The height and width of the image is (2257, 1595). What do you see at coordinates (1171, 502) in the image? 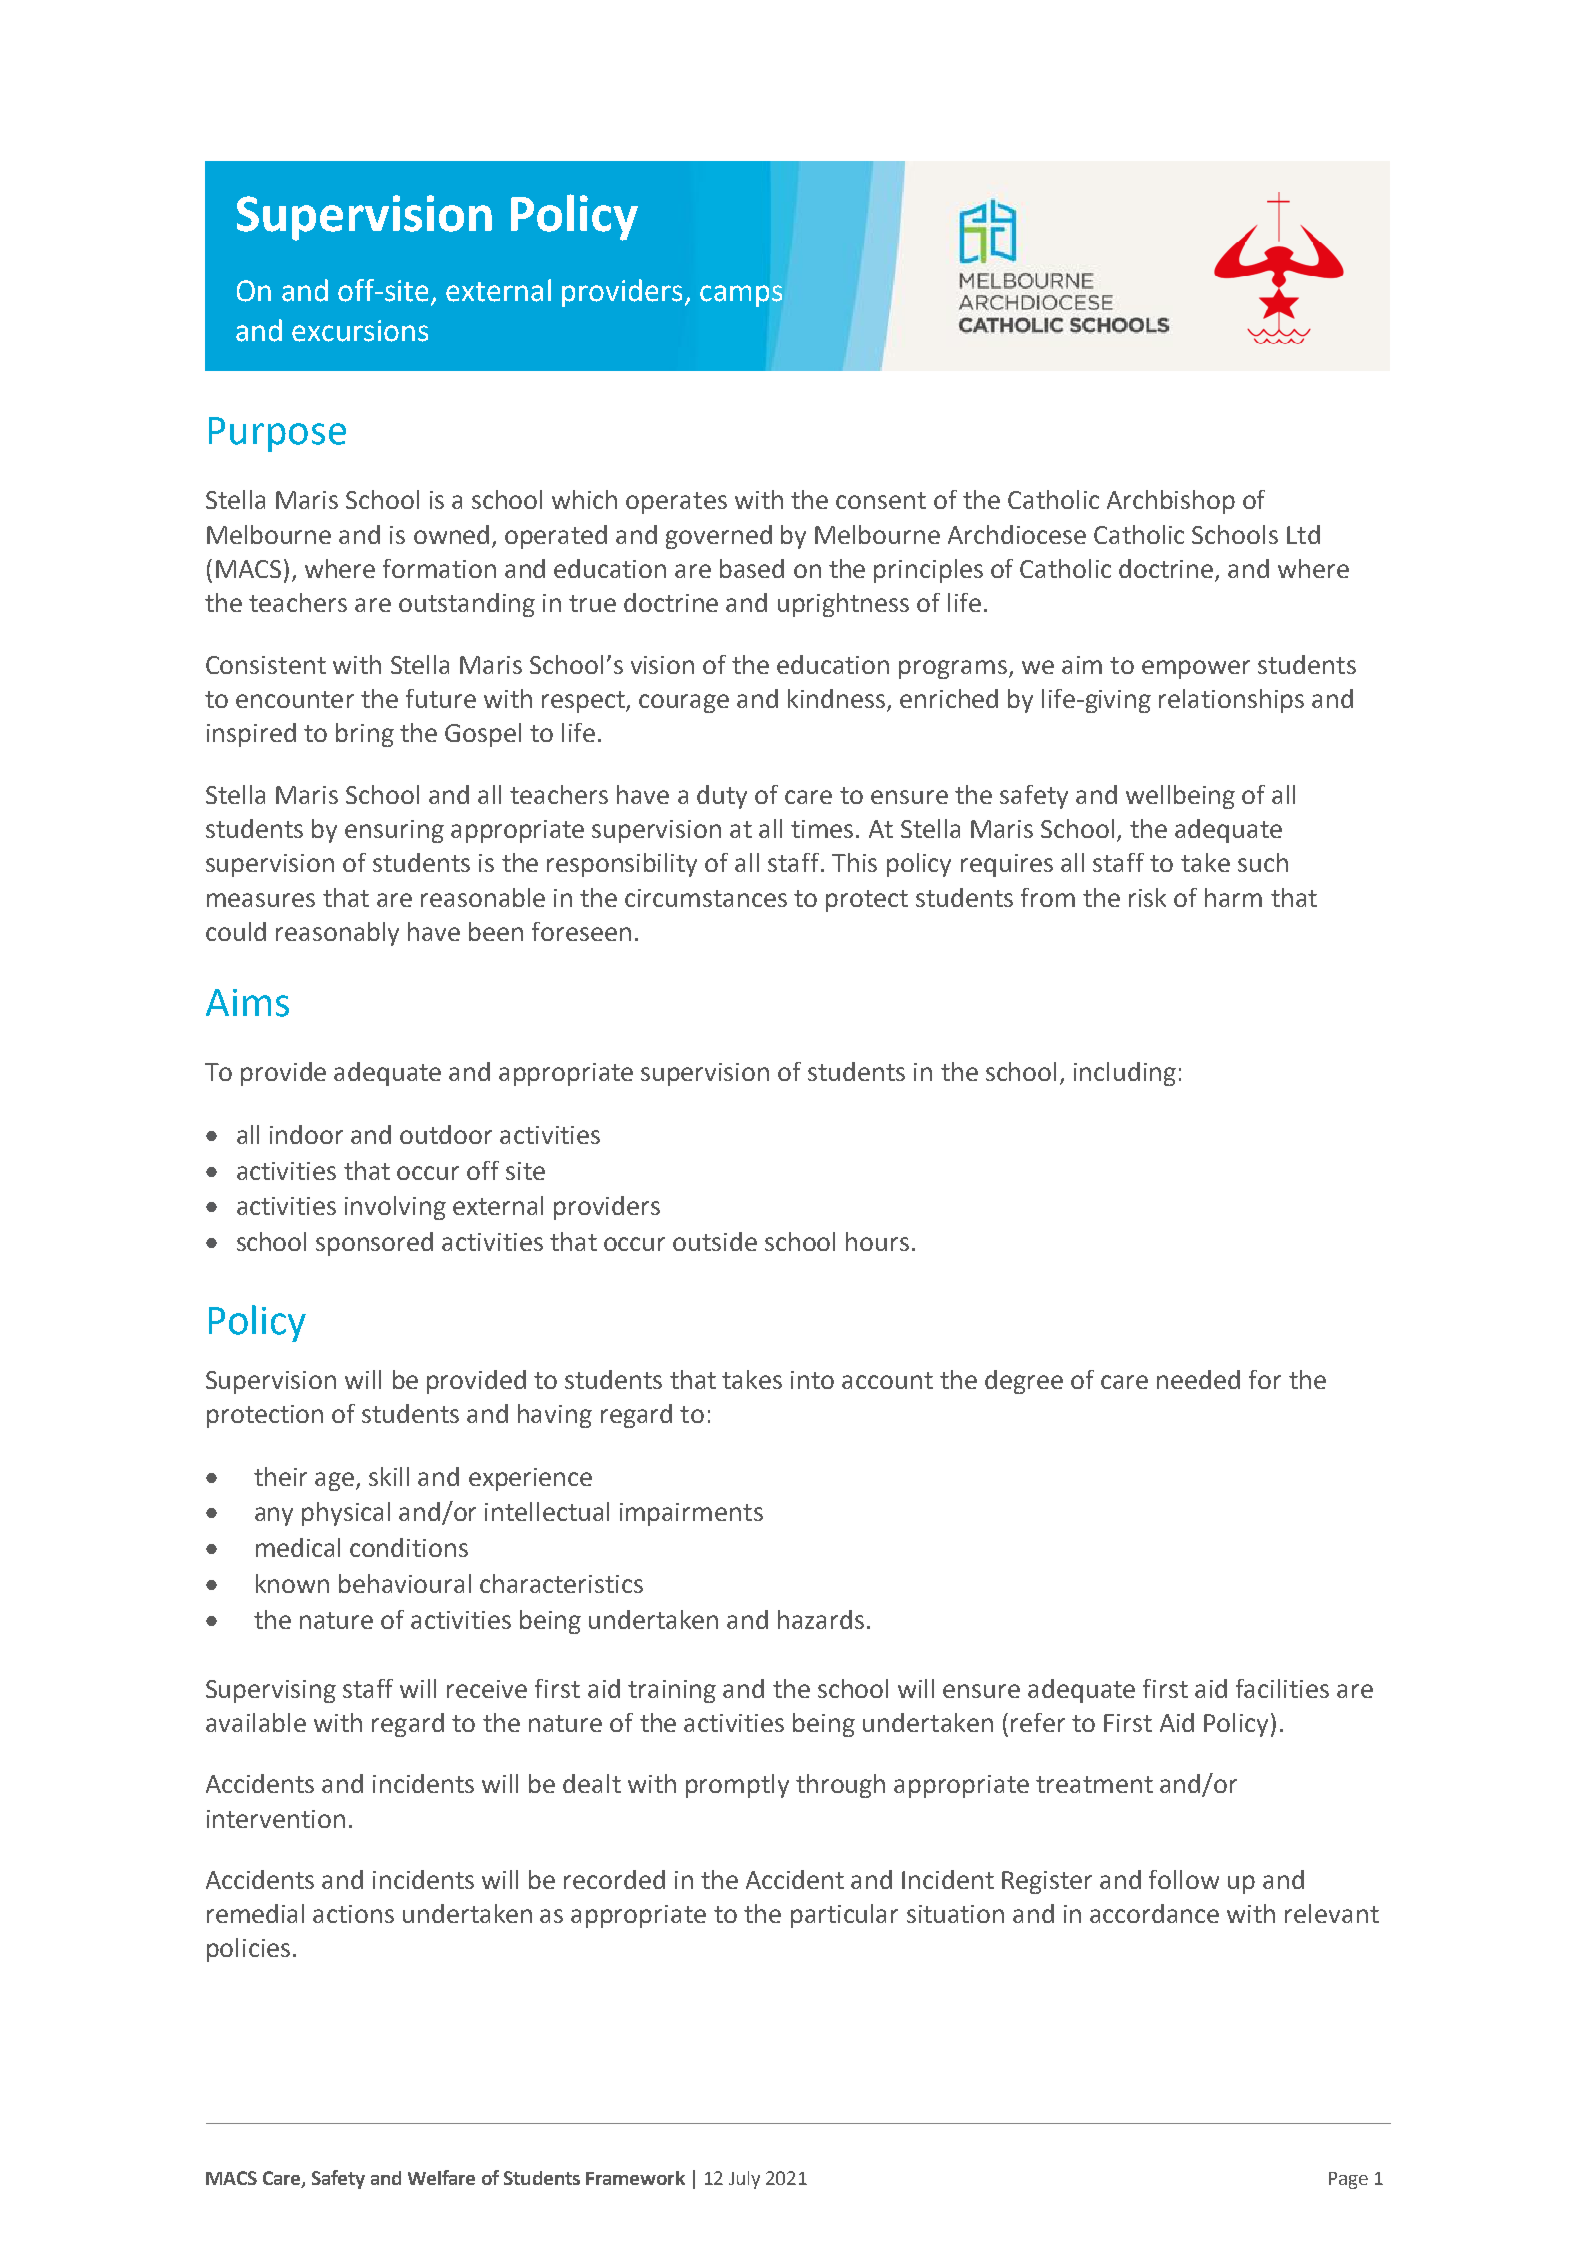
I see `Archbishop` at bounding box center [1171, 502].
